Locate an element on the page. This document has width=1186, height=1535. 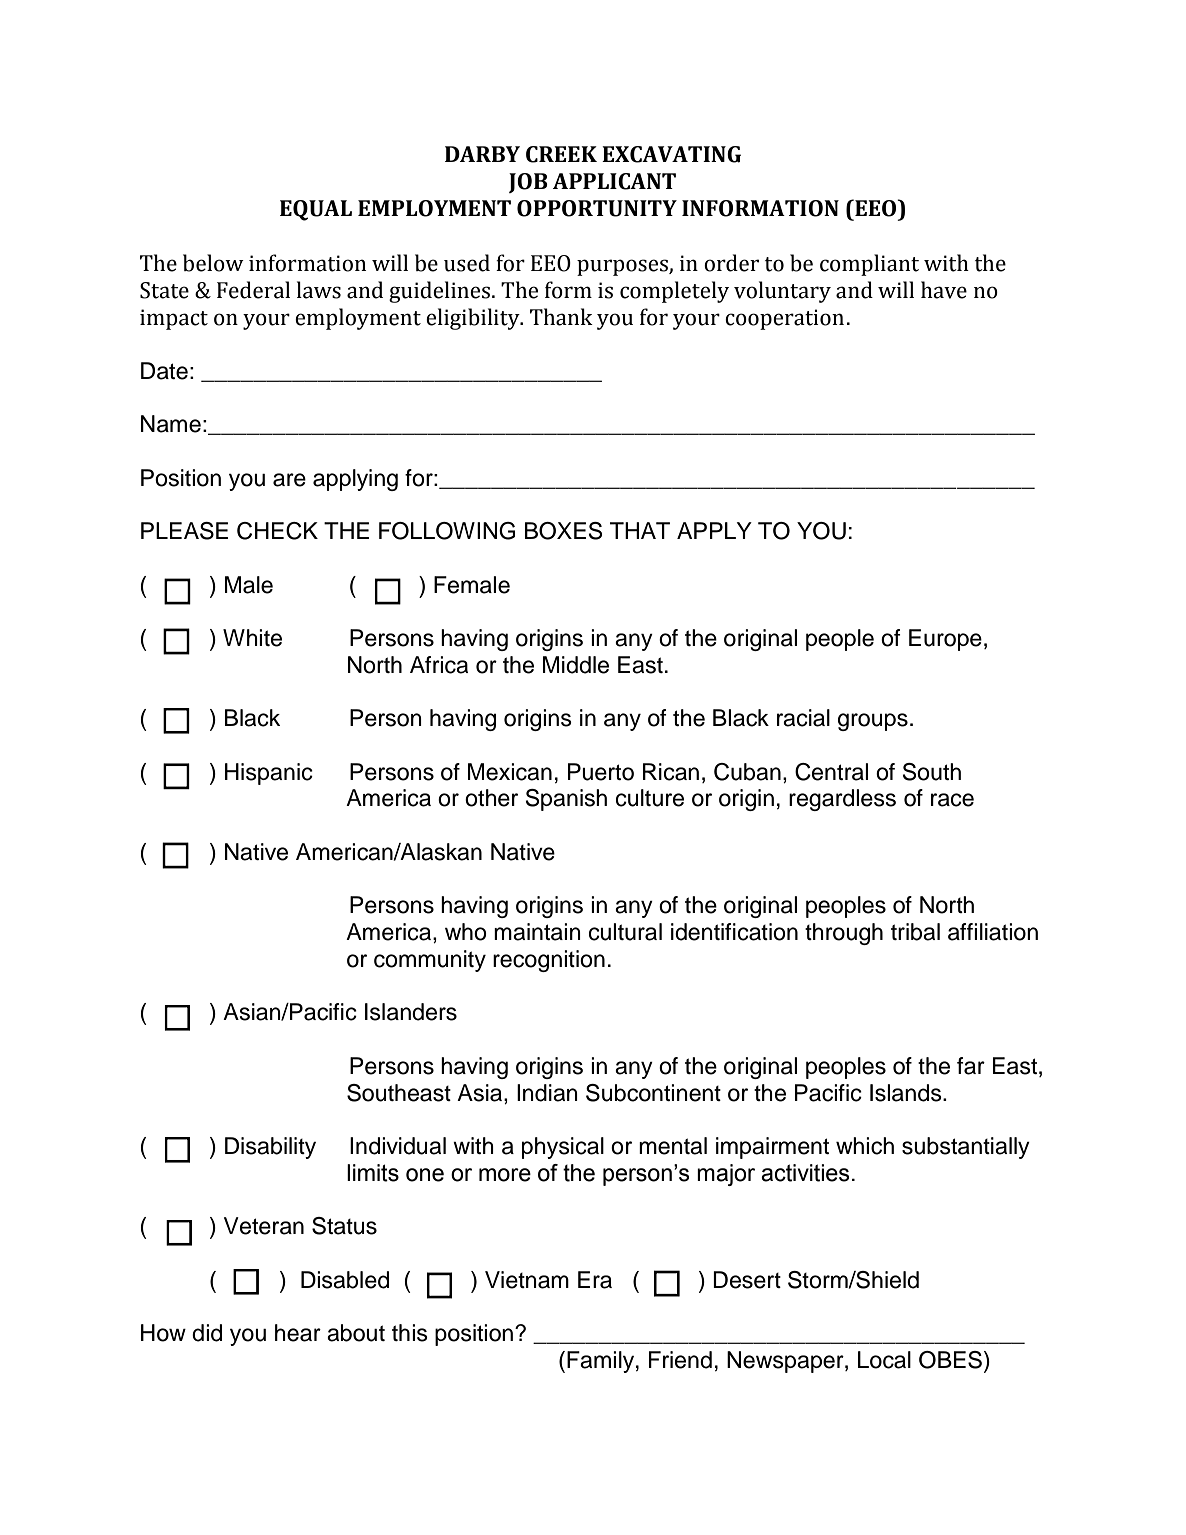
Puerto is located at coordinates (601, 772).
